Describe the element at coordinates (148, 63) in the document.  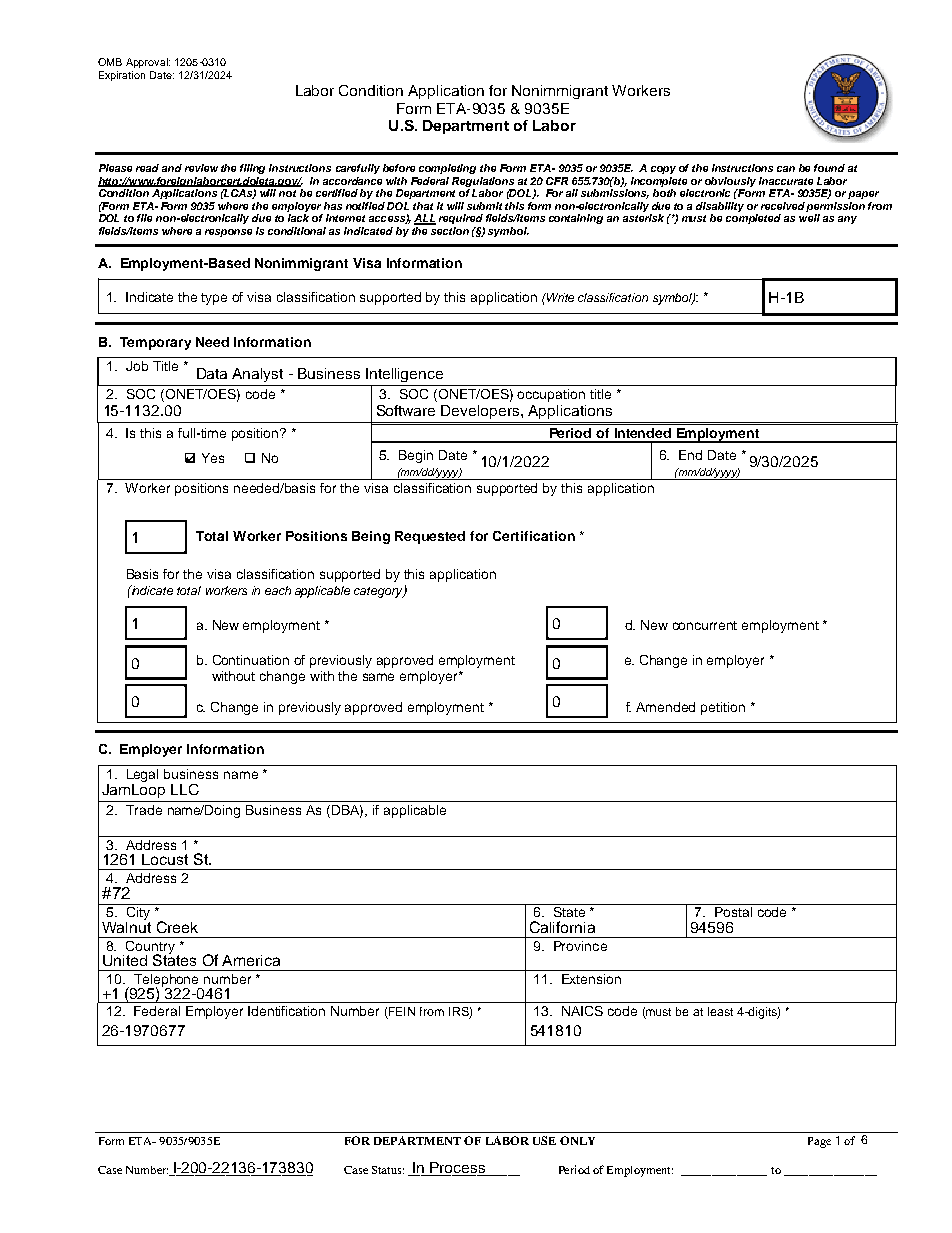
I see `Approval` at that location.
